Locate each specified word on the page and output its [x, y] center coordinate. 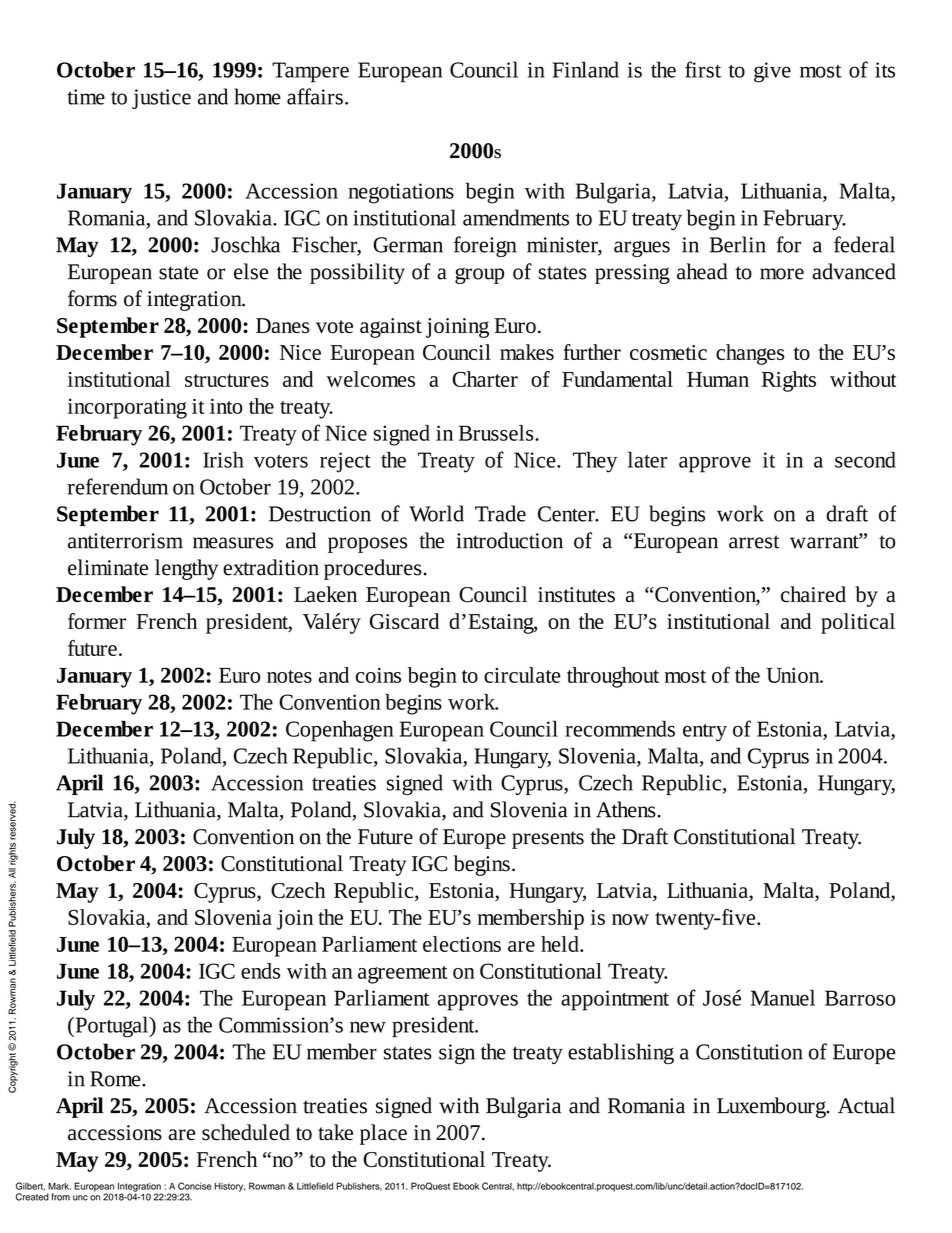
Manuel [783, 997]
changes [750, 354]
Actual [866, 1105]
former [97, 621]
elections [462, 944]
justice [161, 99]
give [772, 72]
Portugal [111, 1027]
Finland [586, 69]
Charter [485, 379]
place [383, 1134]
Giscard [404, 621]
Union [794, 675]
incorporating [127, 409]
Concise [195, 1186]
